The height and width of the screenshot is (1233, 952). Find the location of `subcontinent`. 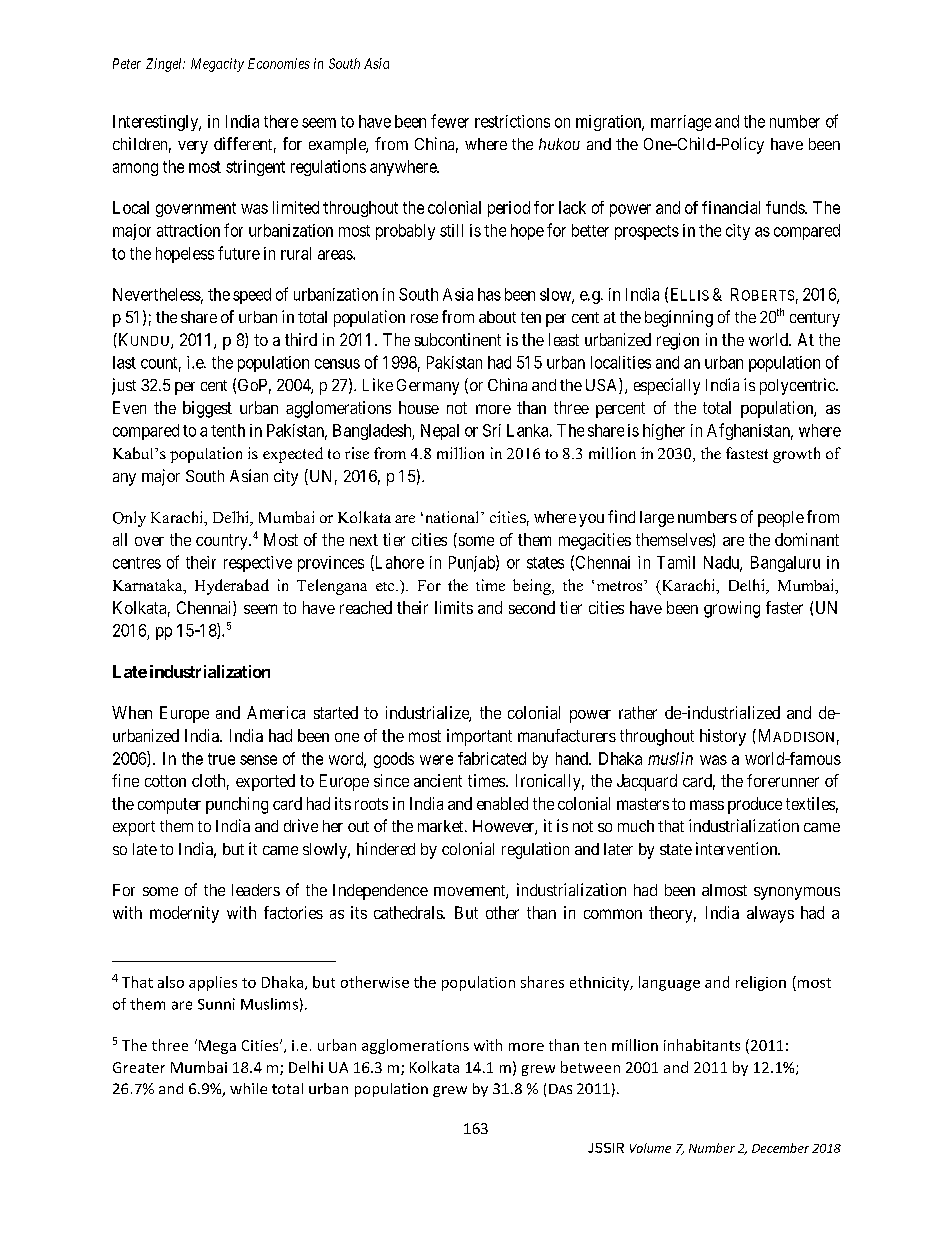

subcontinent is located at coordinates (458, 339).
